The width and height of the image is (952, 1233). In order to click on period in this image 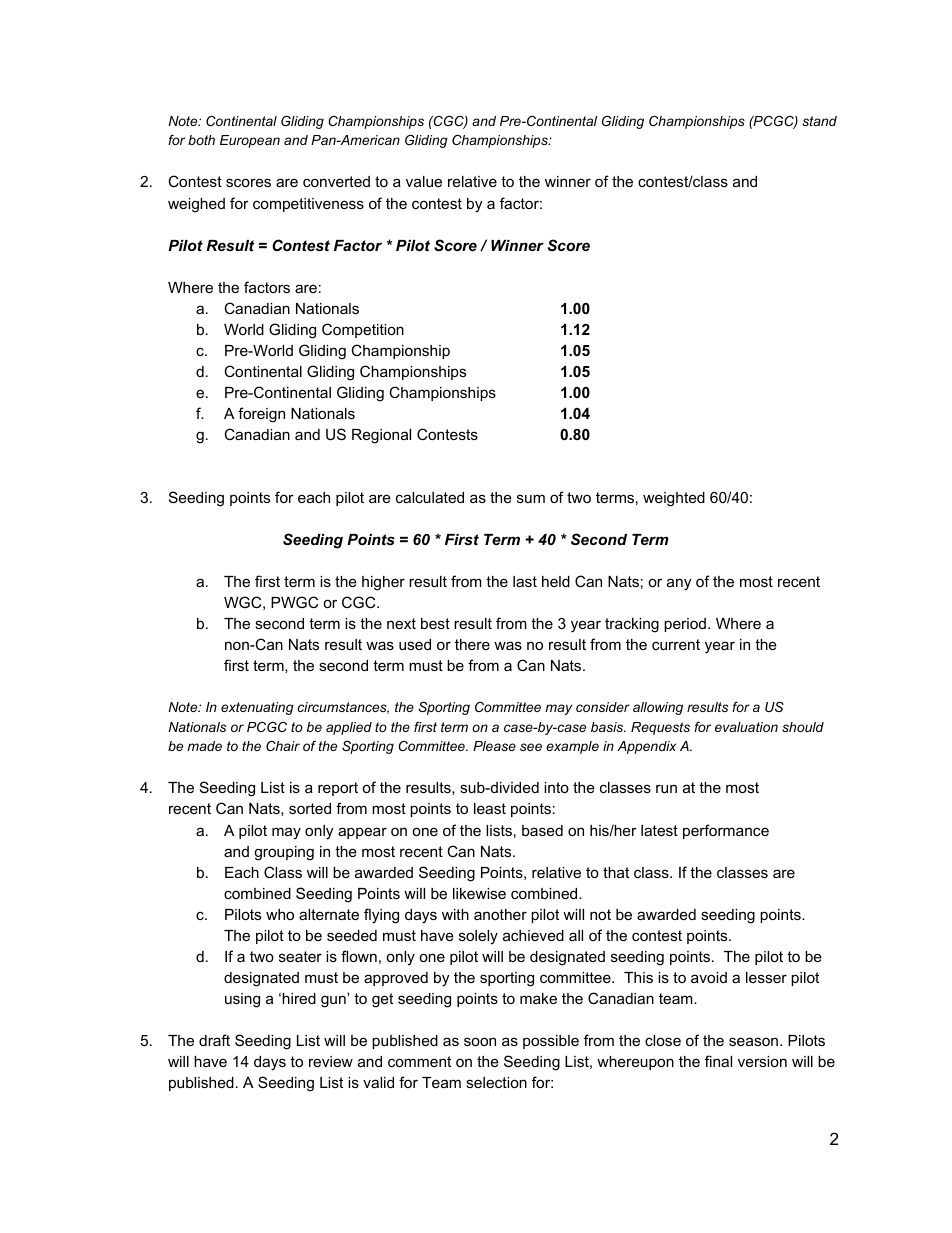, I will do `click(685, 625)`.
